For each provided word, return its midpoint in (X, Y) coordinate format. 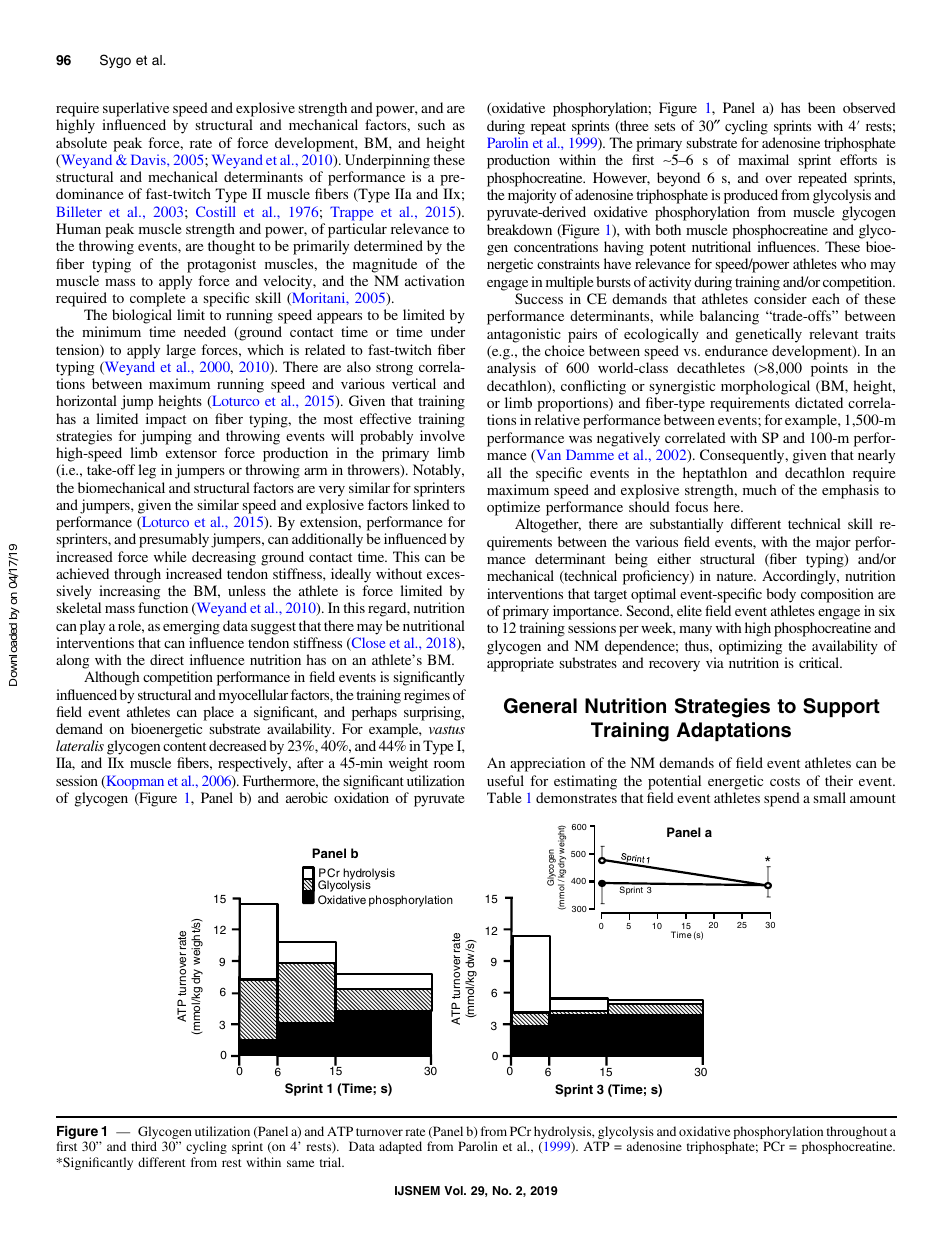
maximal (763, 159)
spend (782, 799)
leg (147, 471)
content (184, 746)
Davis (149, 159)
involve (442, 435)
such (431, 124)
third (144, 1146)
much (760, 489)
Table (504, 797)
